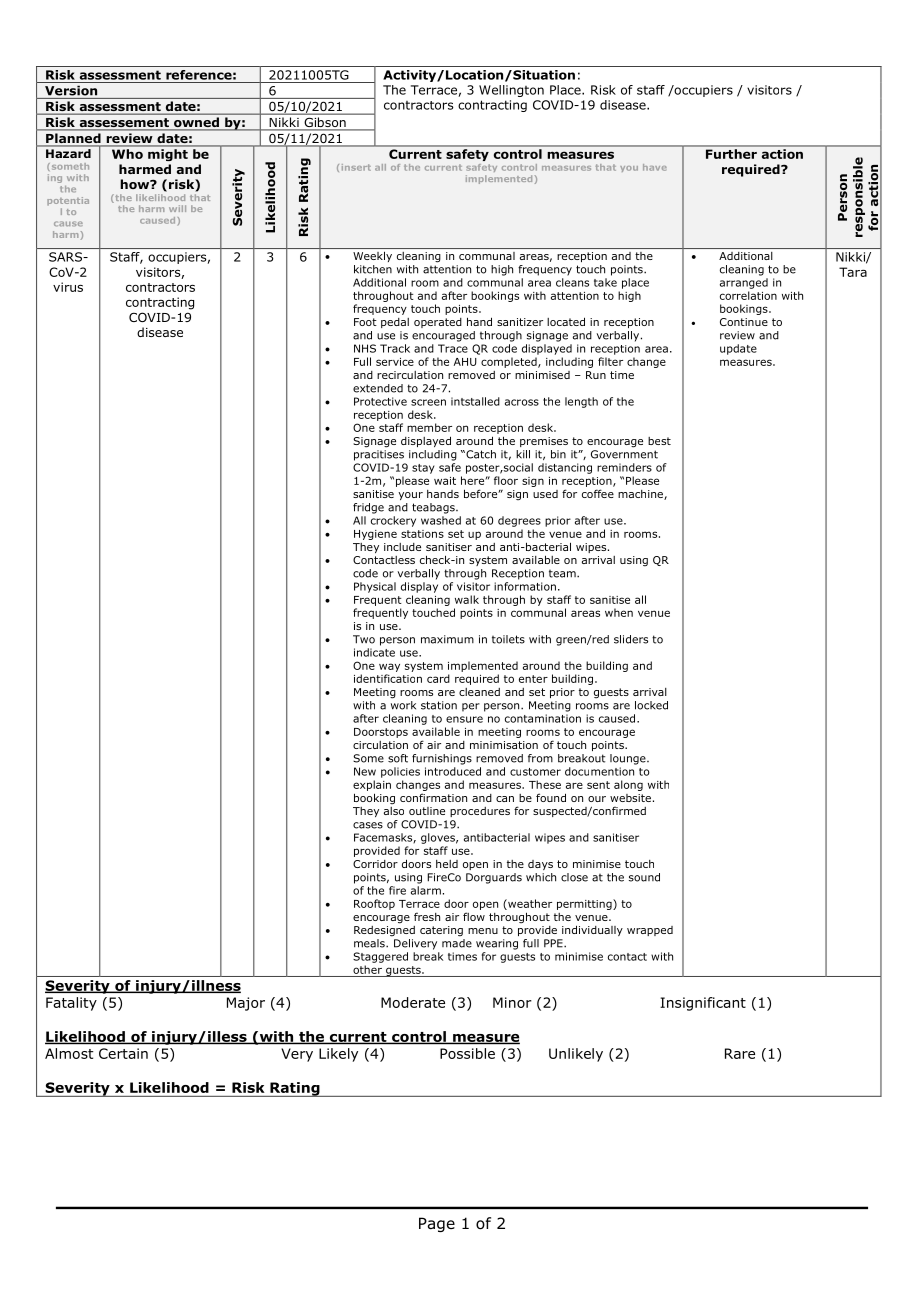  Describe the element at coordinates (127, 154) in the screenshot. I see `Who` at that location.
